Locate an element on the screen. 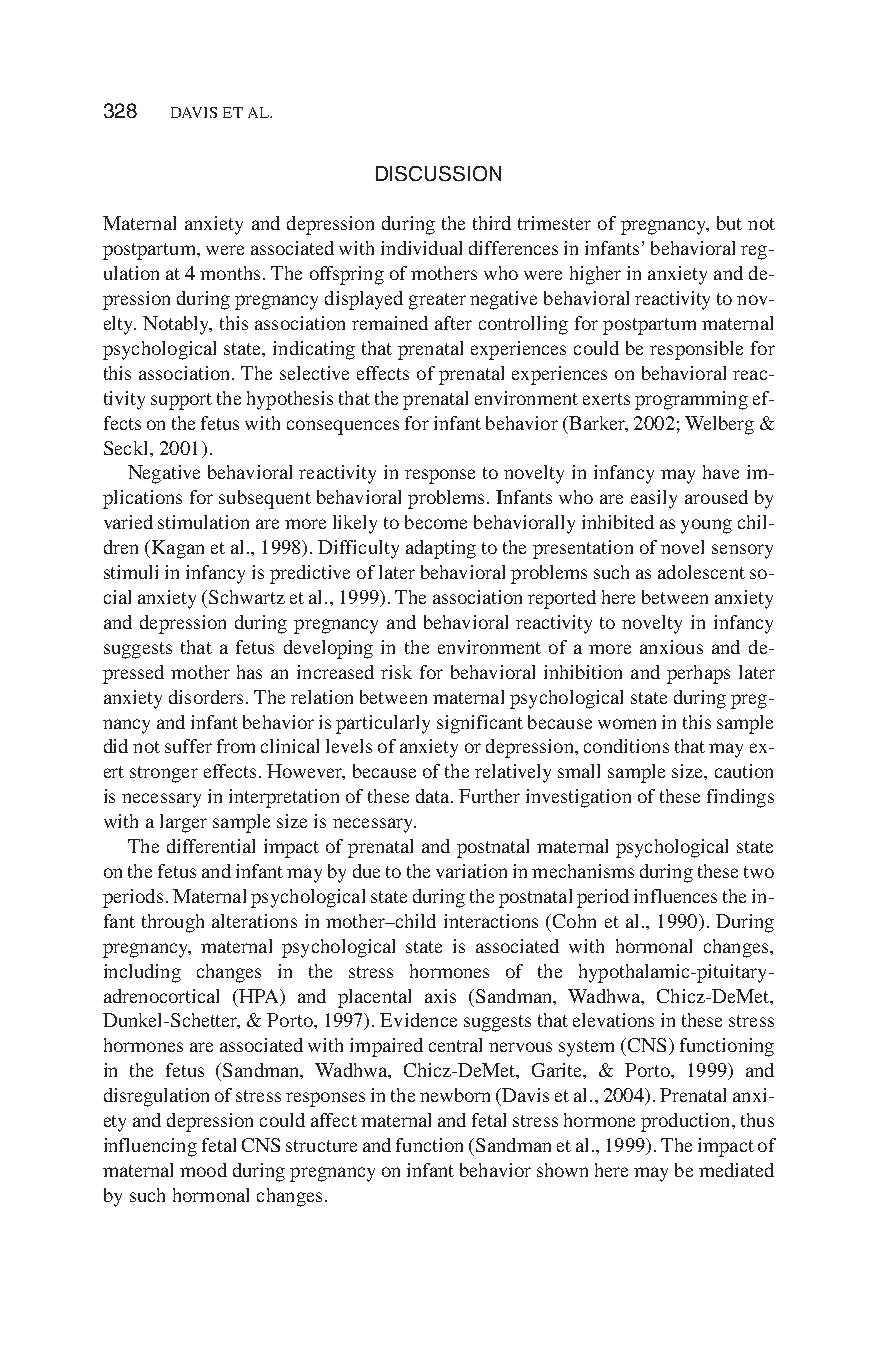 The height and width of the screenshot is (1345, 896). production is located at coordinates (687, 1122).
